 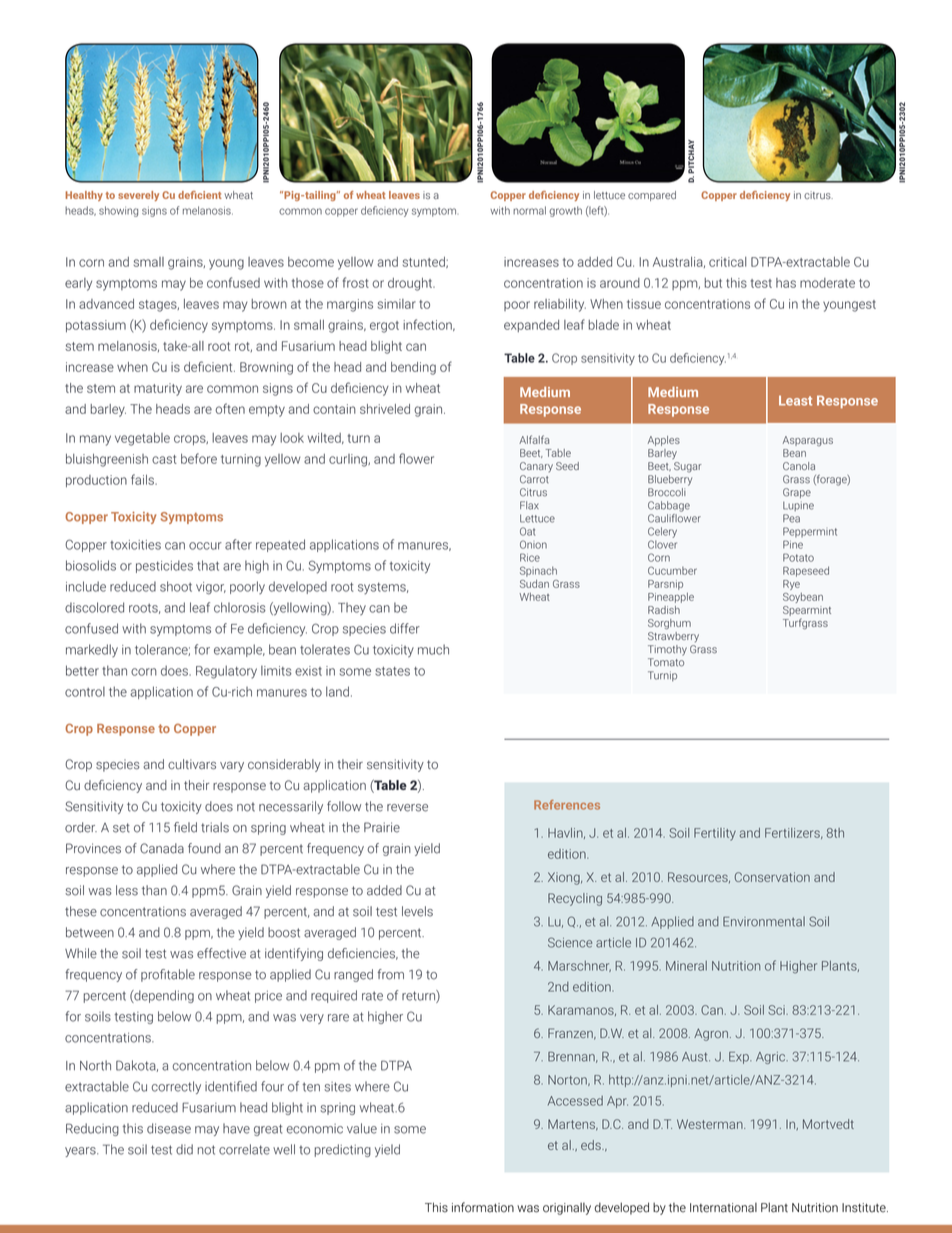 What do you see at coordinates (528, 531) in the screenshot?
I see `Oat` at bounding box center [528, 531].
